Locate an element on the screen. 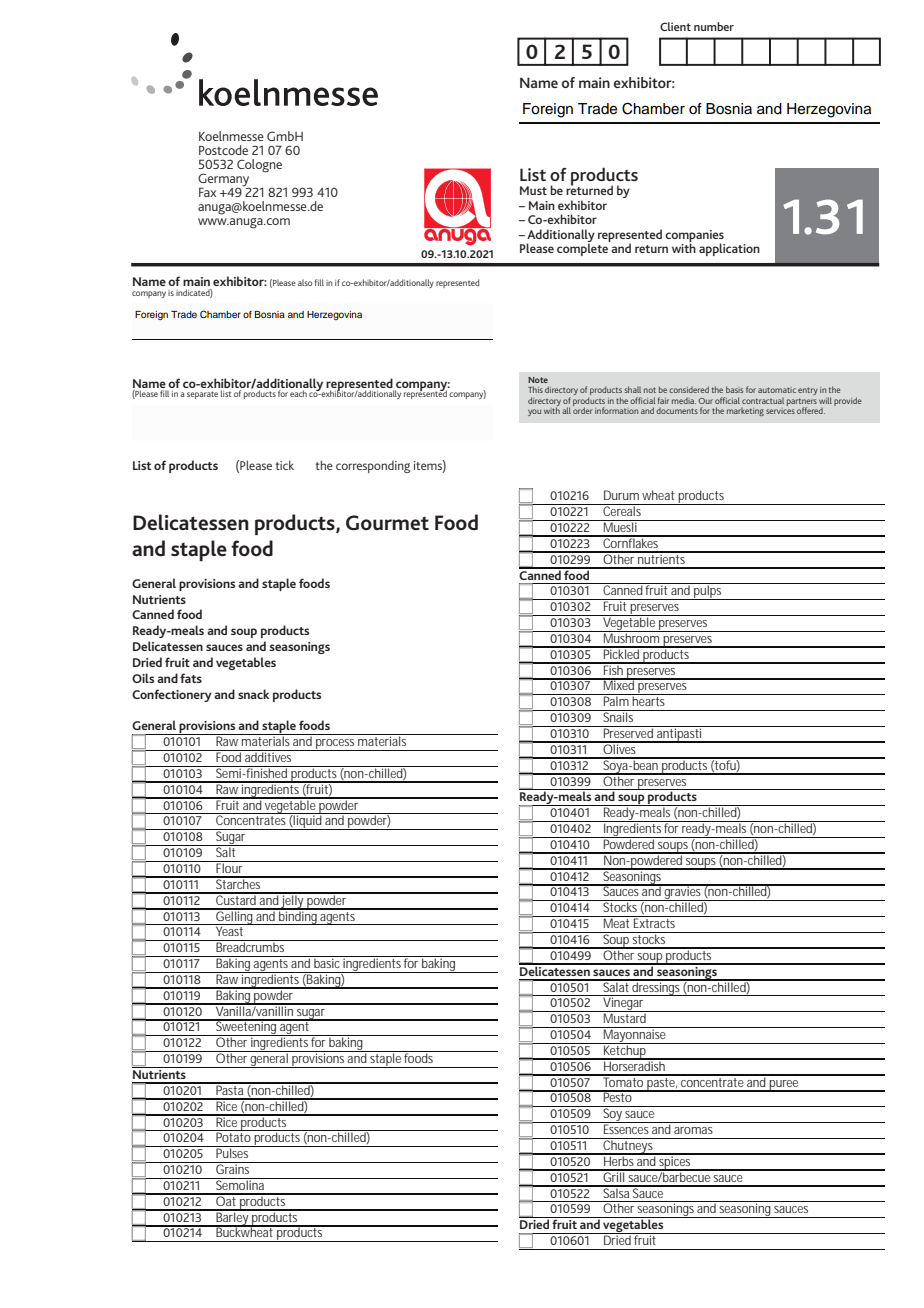 The height and width of the screenshot is (1308, 924). puree is located at coordinates (785, 1086).
